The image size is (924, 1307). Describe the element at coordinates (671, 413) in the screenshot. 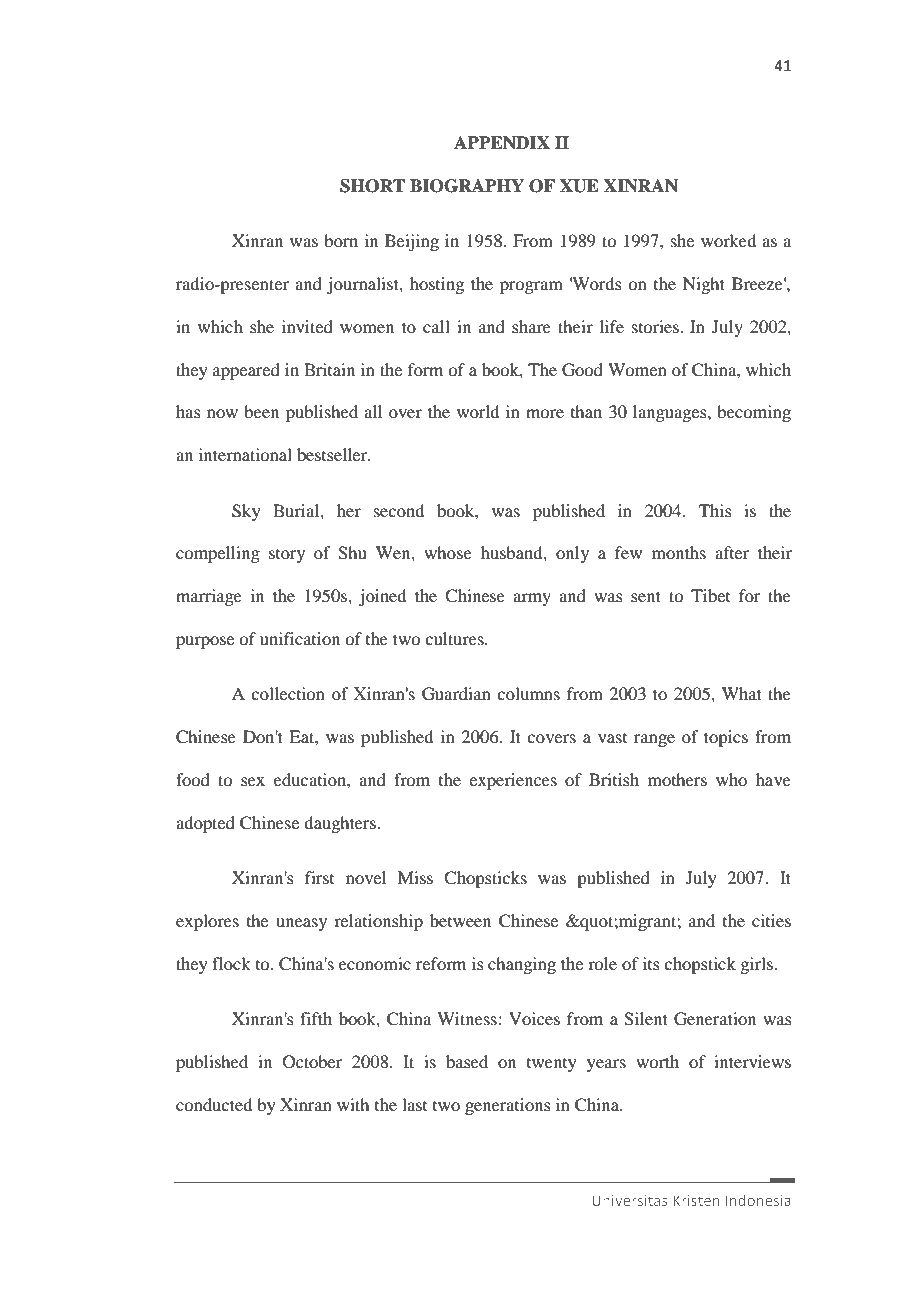

I see `languages` at that location.
